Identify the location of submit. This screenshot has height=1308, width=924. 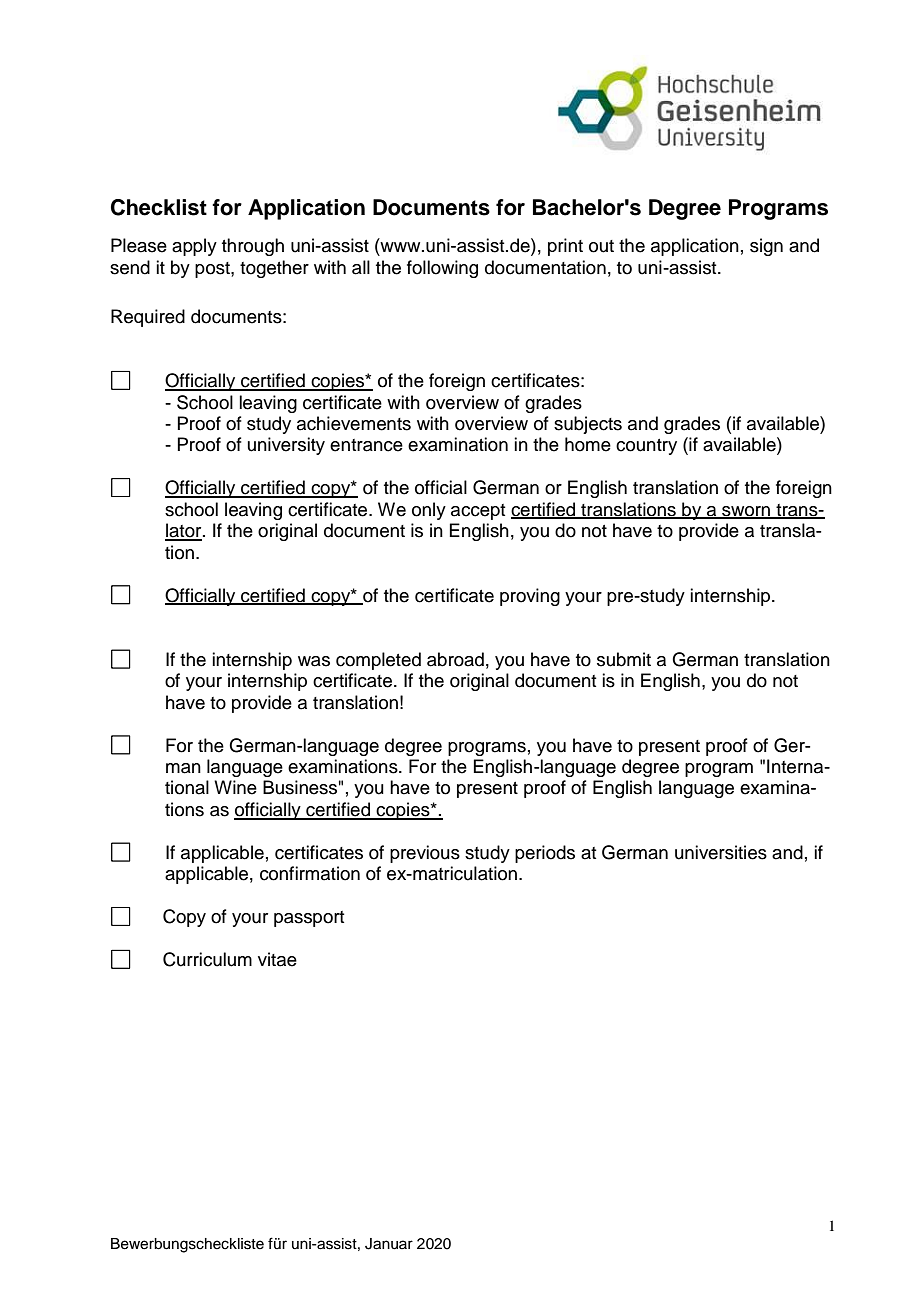
(624, 659).
